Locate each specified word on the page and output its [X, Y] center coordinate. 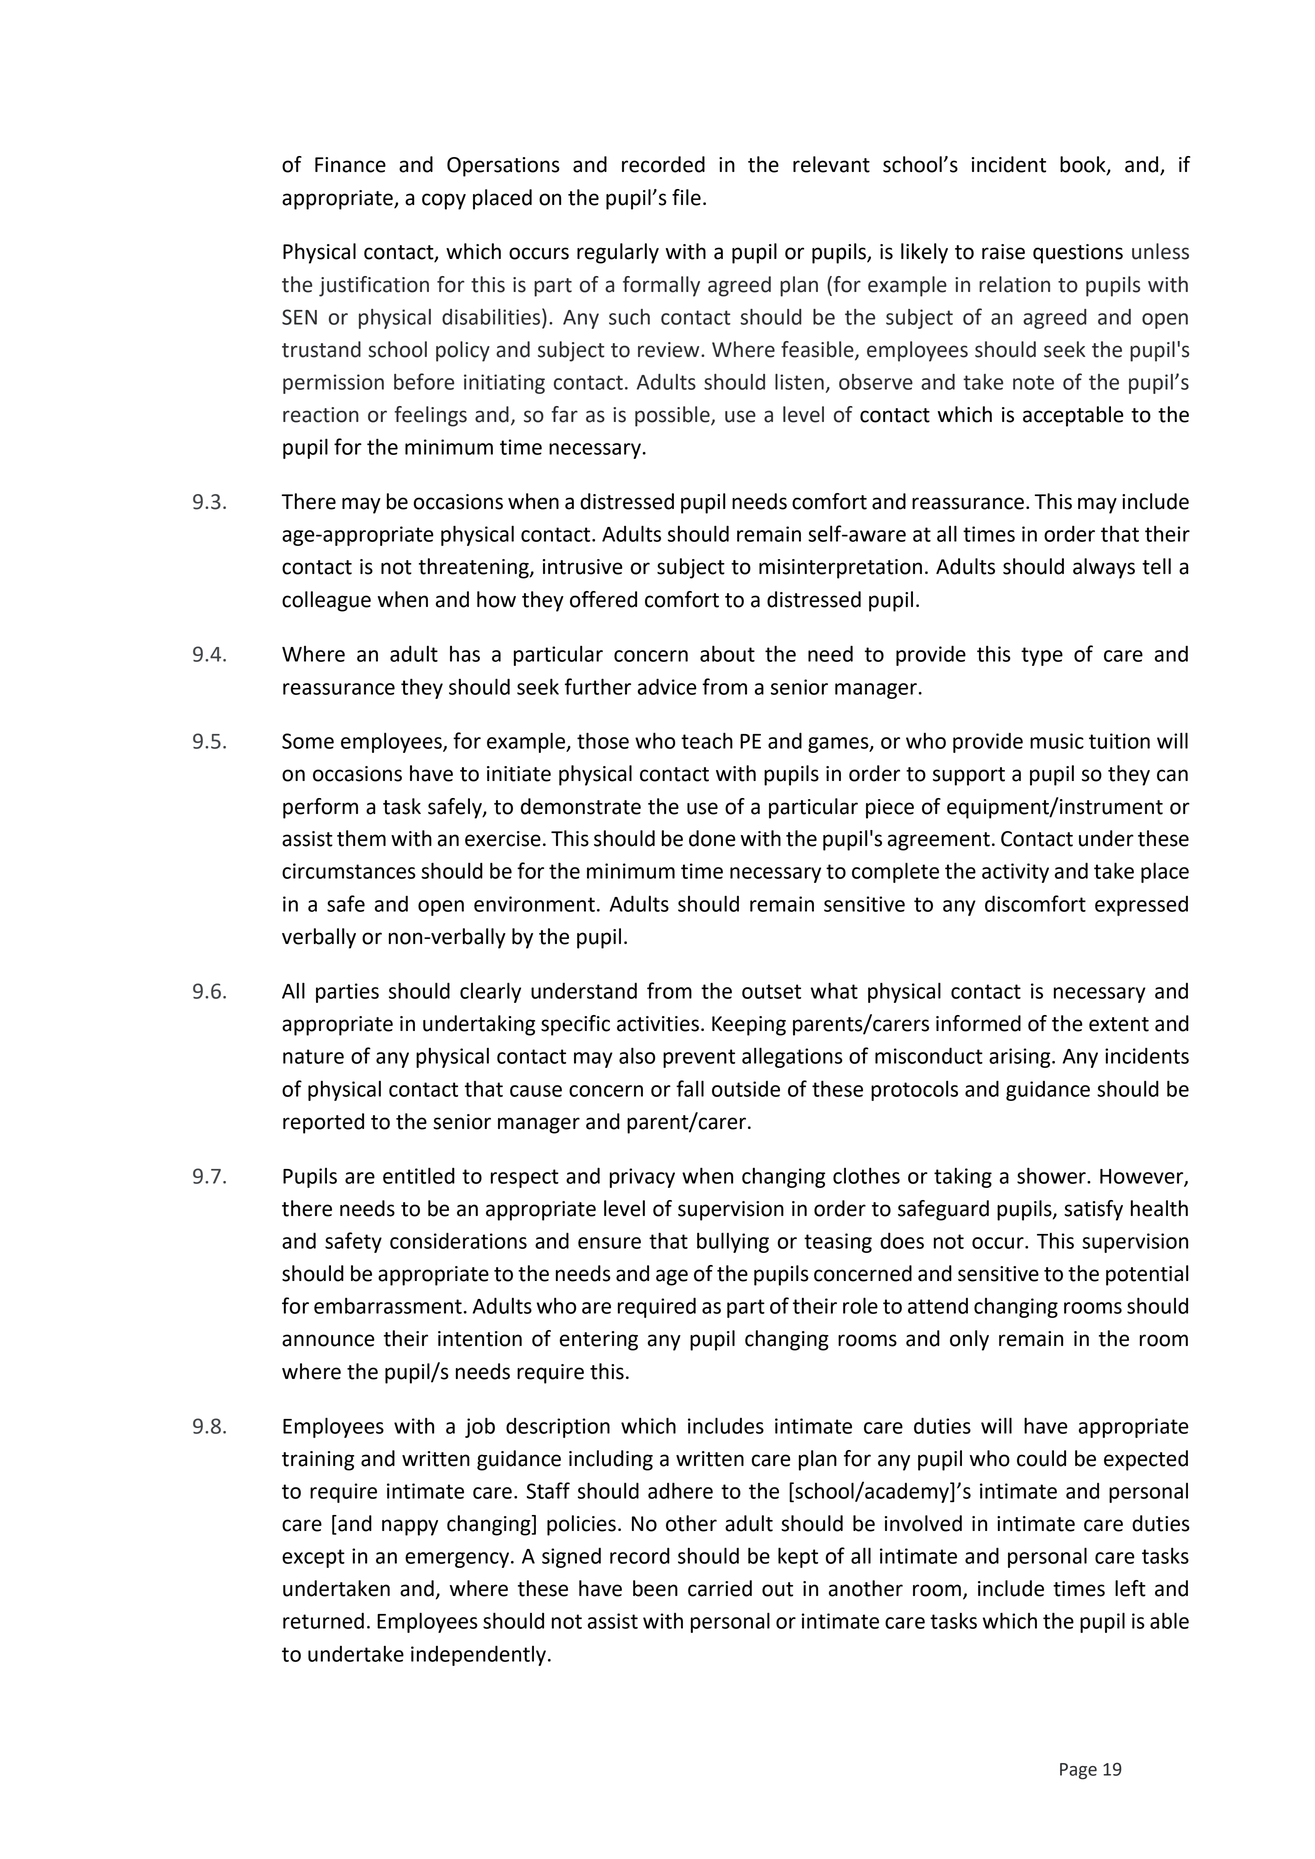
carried [720, 1588]
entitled [419, 1175]
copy [444, 201]
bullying [733, 1242]
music [1057, 741]
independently [478, 1655]
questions [1078, 254]
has [465, 654]
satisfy [1093, 1210]
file [686, 197]
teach [707, 740]
